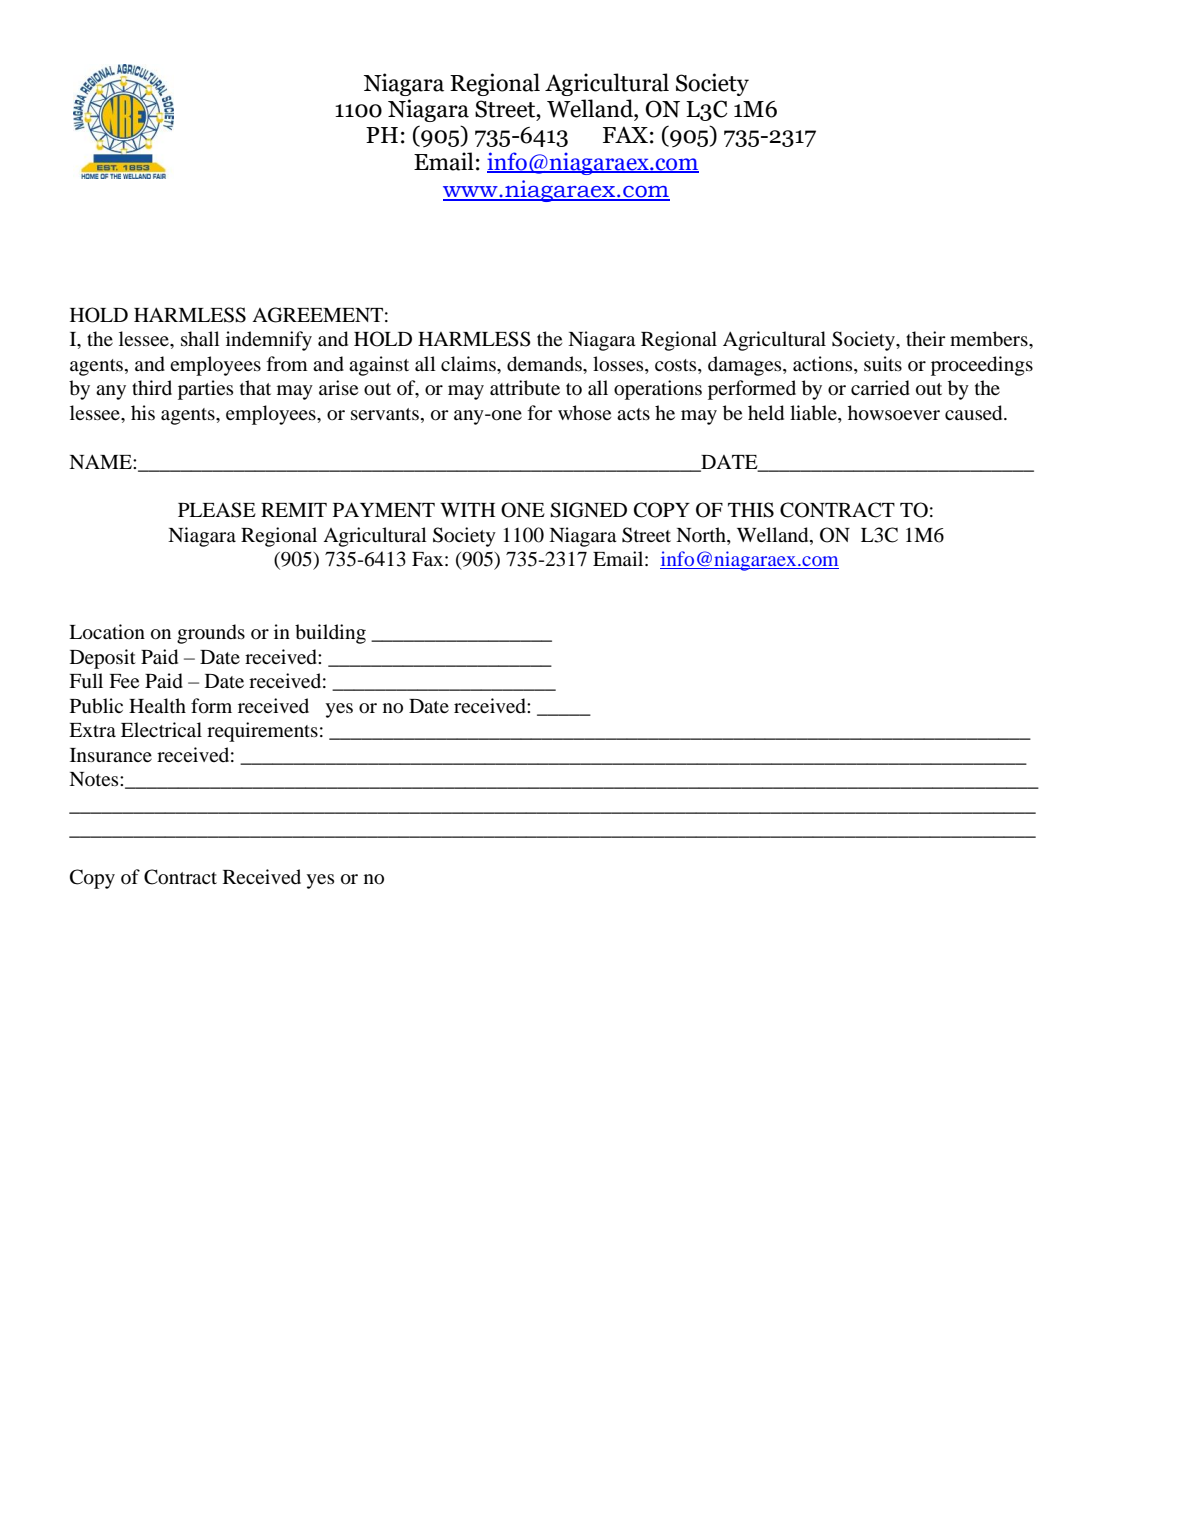 The width and height of the screenshot is (1182, 1530). I want to click on suits, so click(883, 363).
